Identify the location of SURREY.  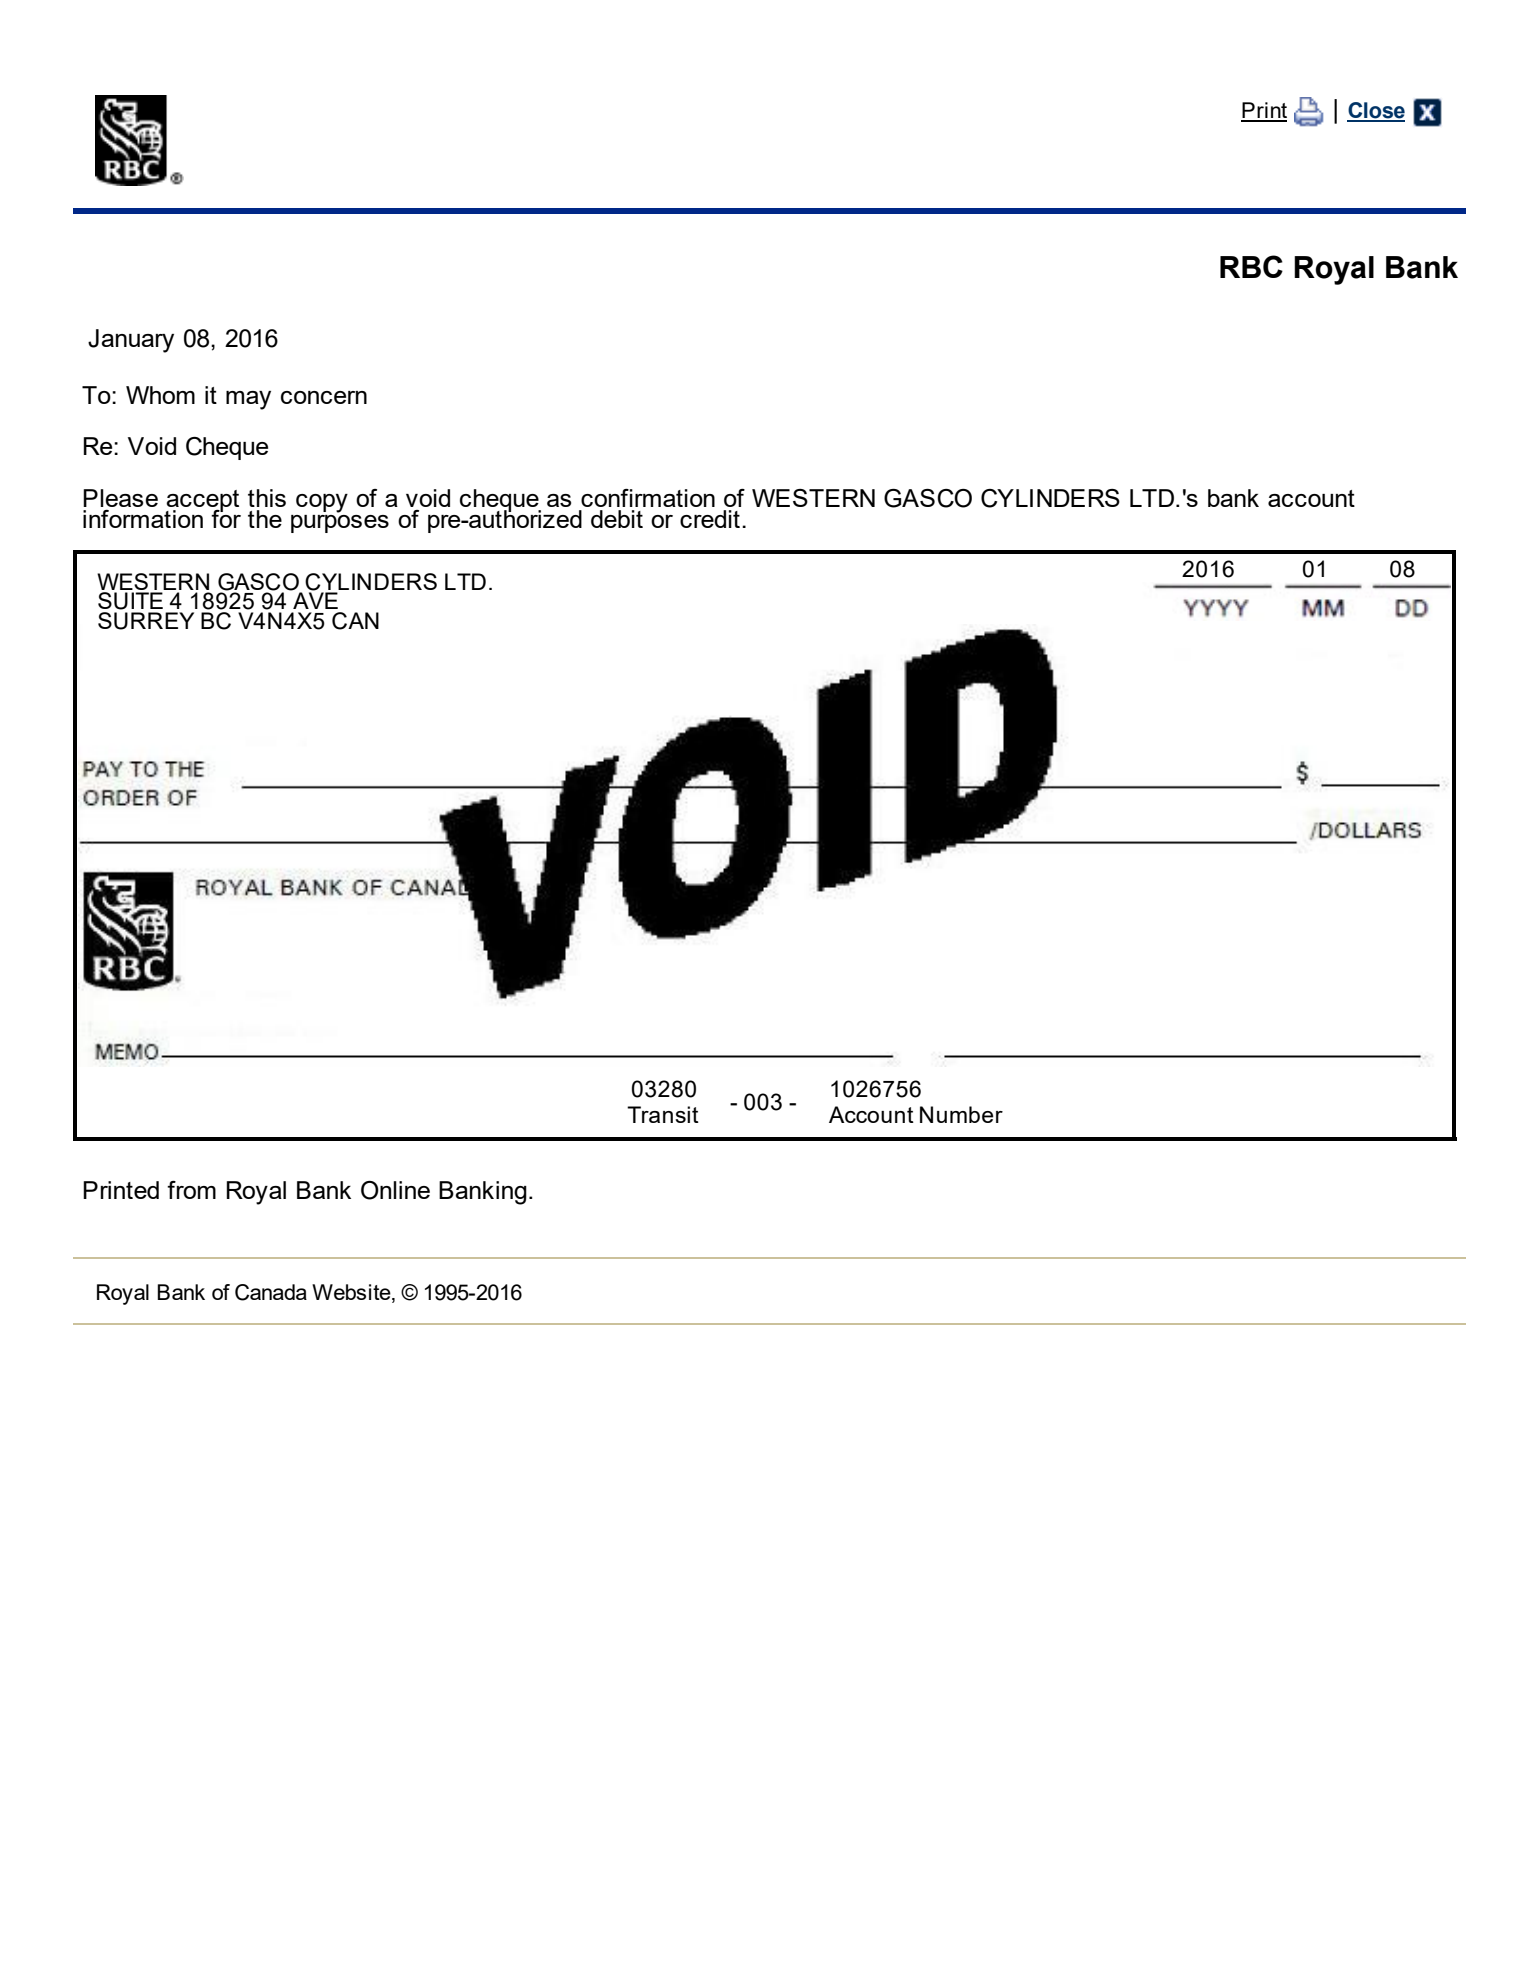
(146, 619).
